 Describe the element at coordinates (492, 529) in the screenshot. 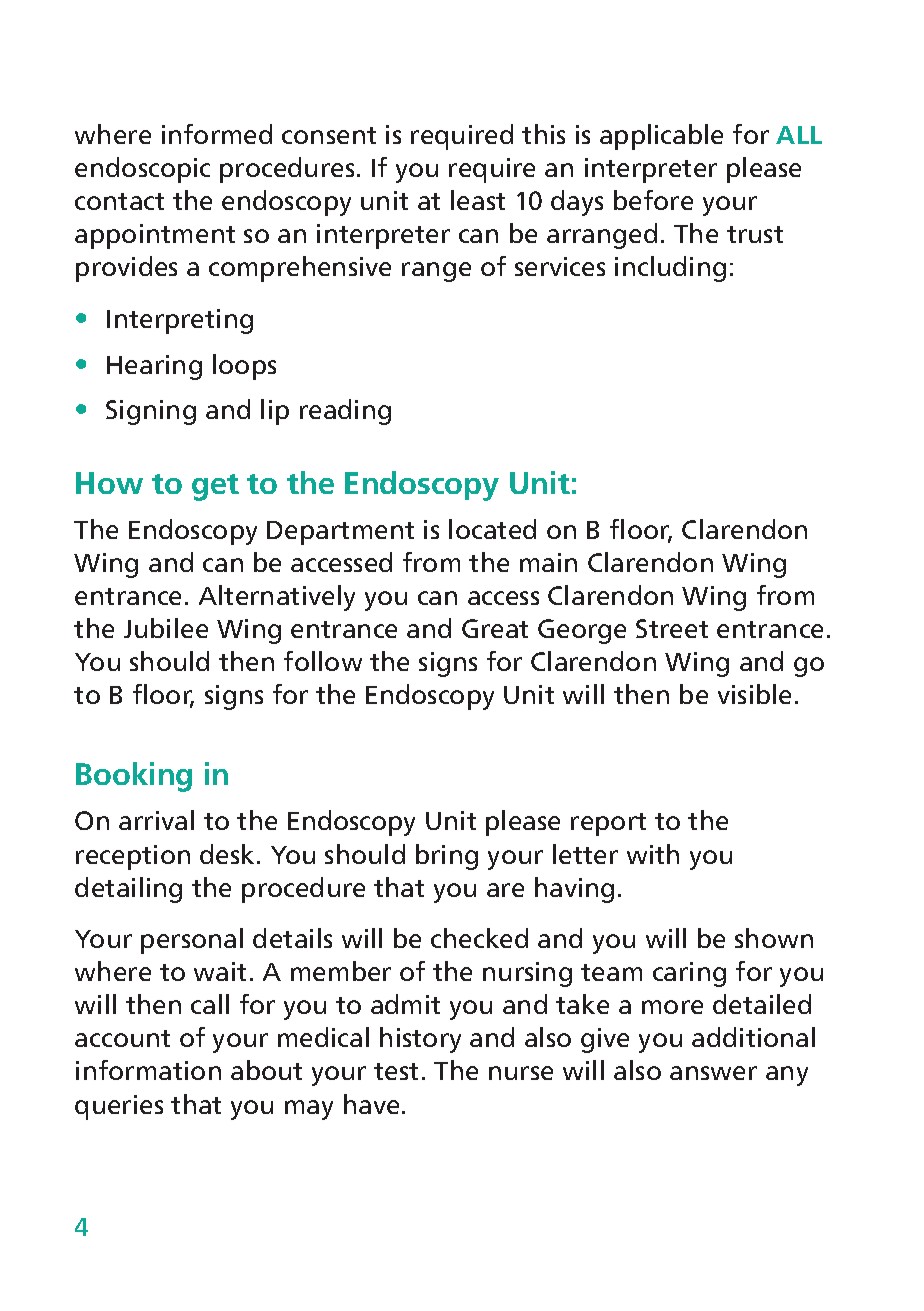

I see `located` at that location.
